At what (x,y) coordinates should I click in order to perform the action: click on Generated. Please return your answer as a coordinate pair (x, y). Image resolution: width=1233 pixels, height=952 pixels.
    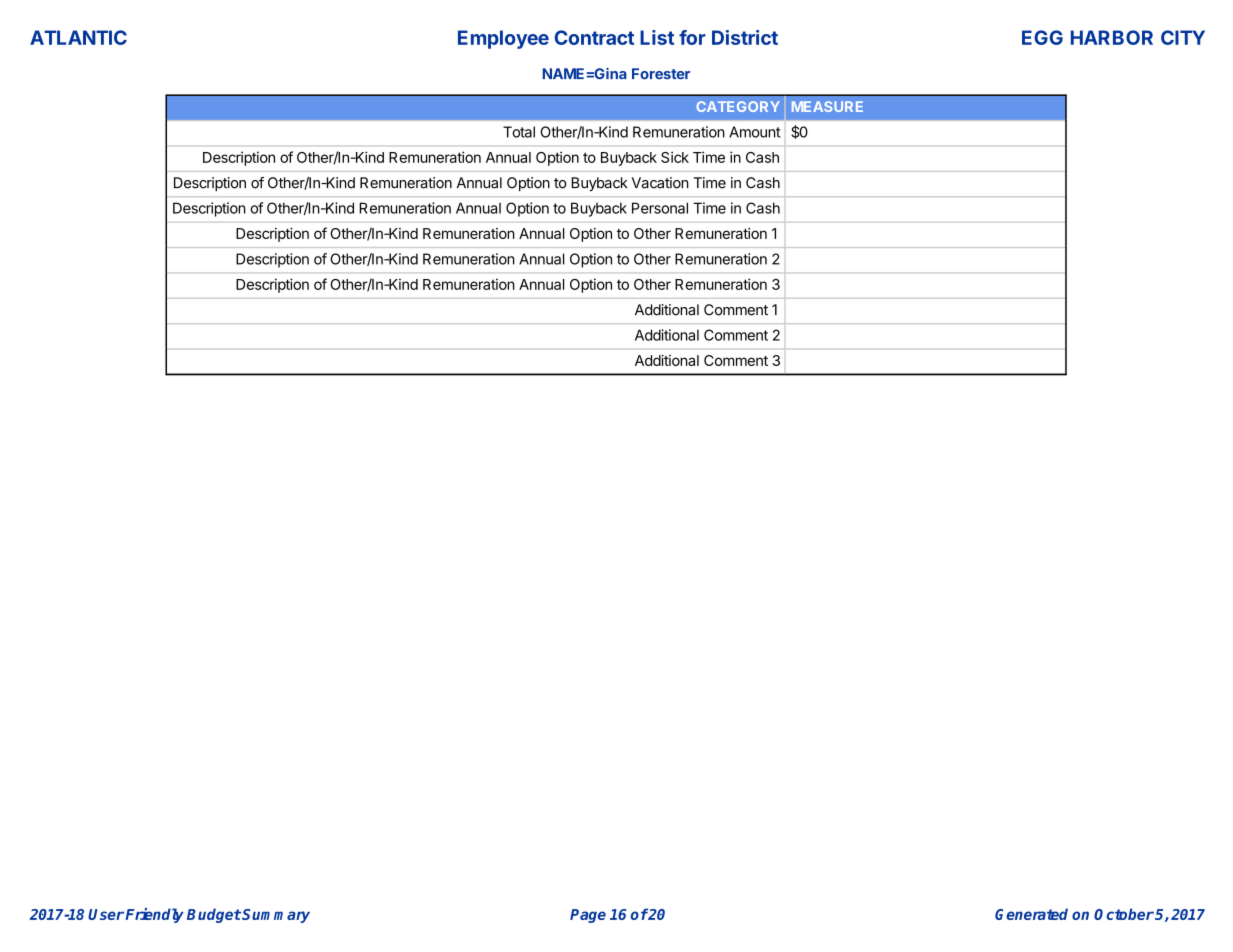
    Looking at the image, I should click on (1031, 914).
